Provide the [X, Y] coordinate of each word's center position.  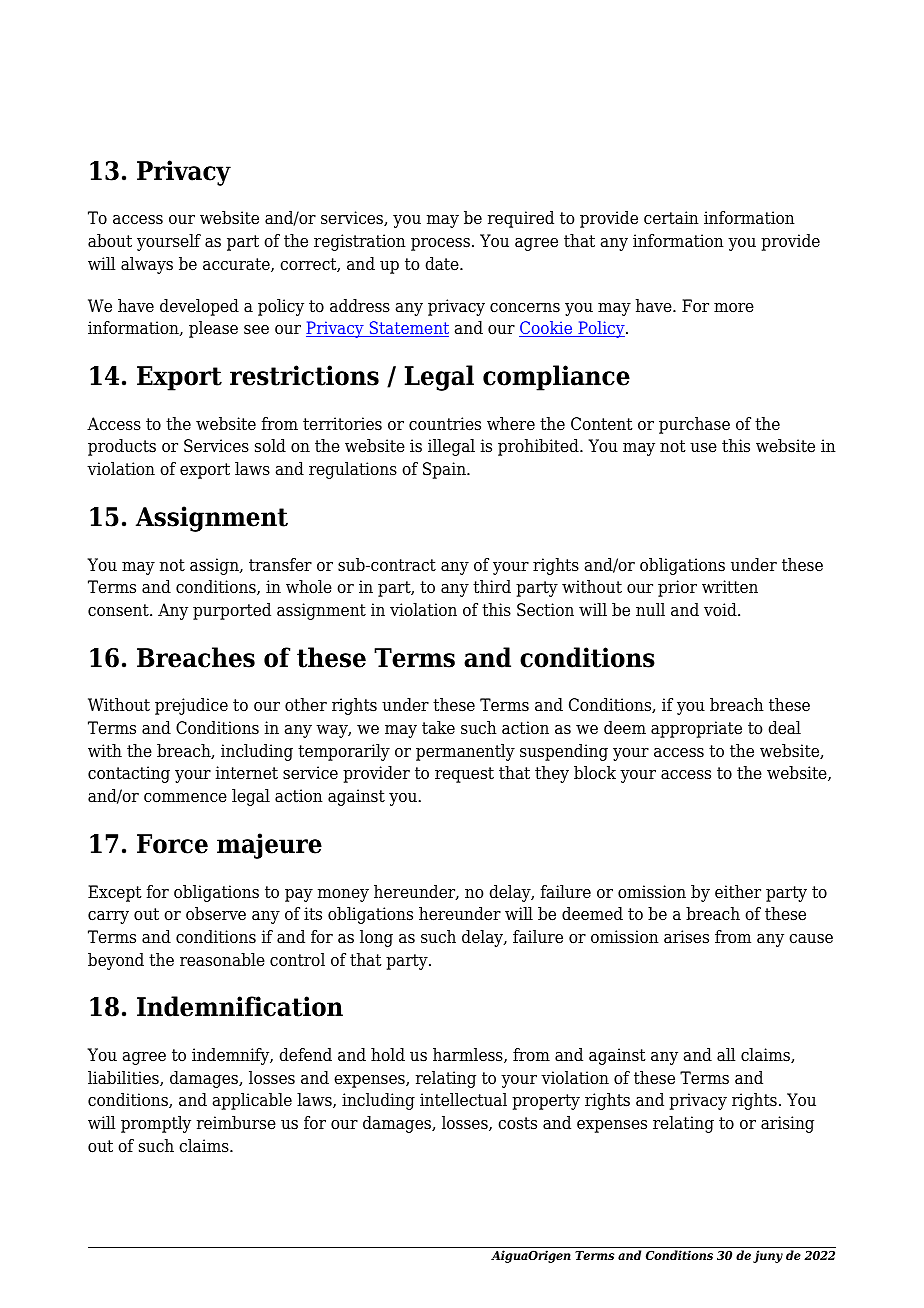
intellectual [463, 1100]
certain [671, 218]
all [726, 1055]
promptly [156, 1124]
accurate [237, 265]
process [440, 244]
